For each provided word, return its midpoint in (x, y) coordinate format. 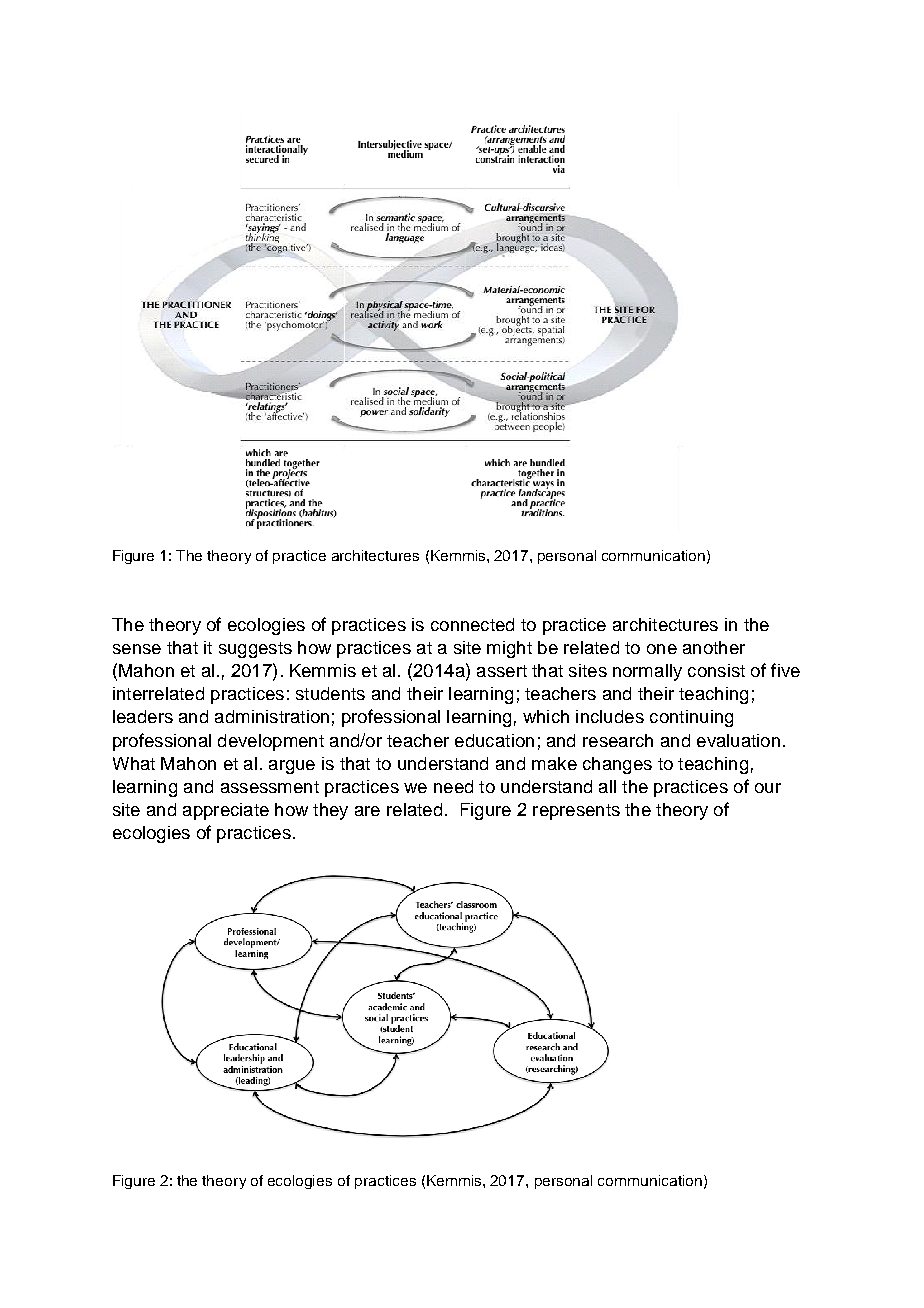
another (714, 647)
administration (272, 716)
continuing (691, 718)
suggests (255, 650)
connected (472, 624)
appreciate (226, 811)
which (546, 716)
